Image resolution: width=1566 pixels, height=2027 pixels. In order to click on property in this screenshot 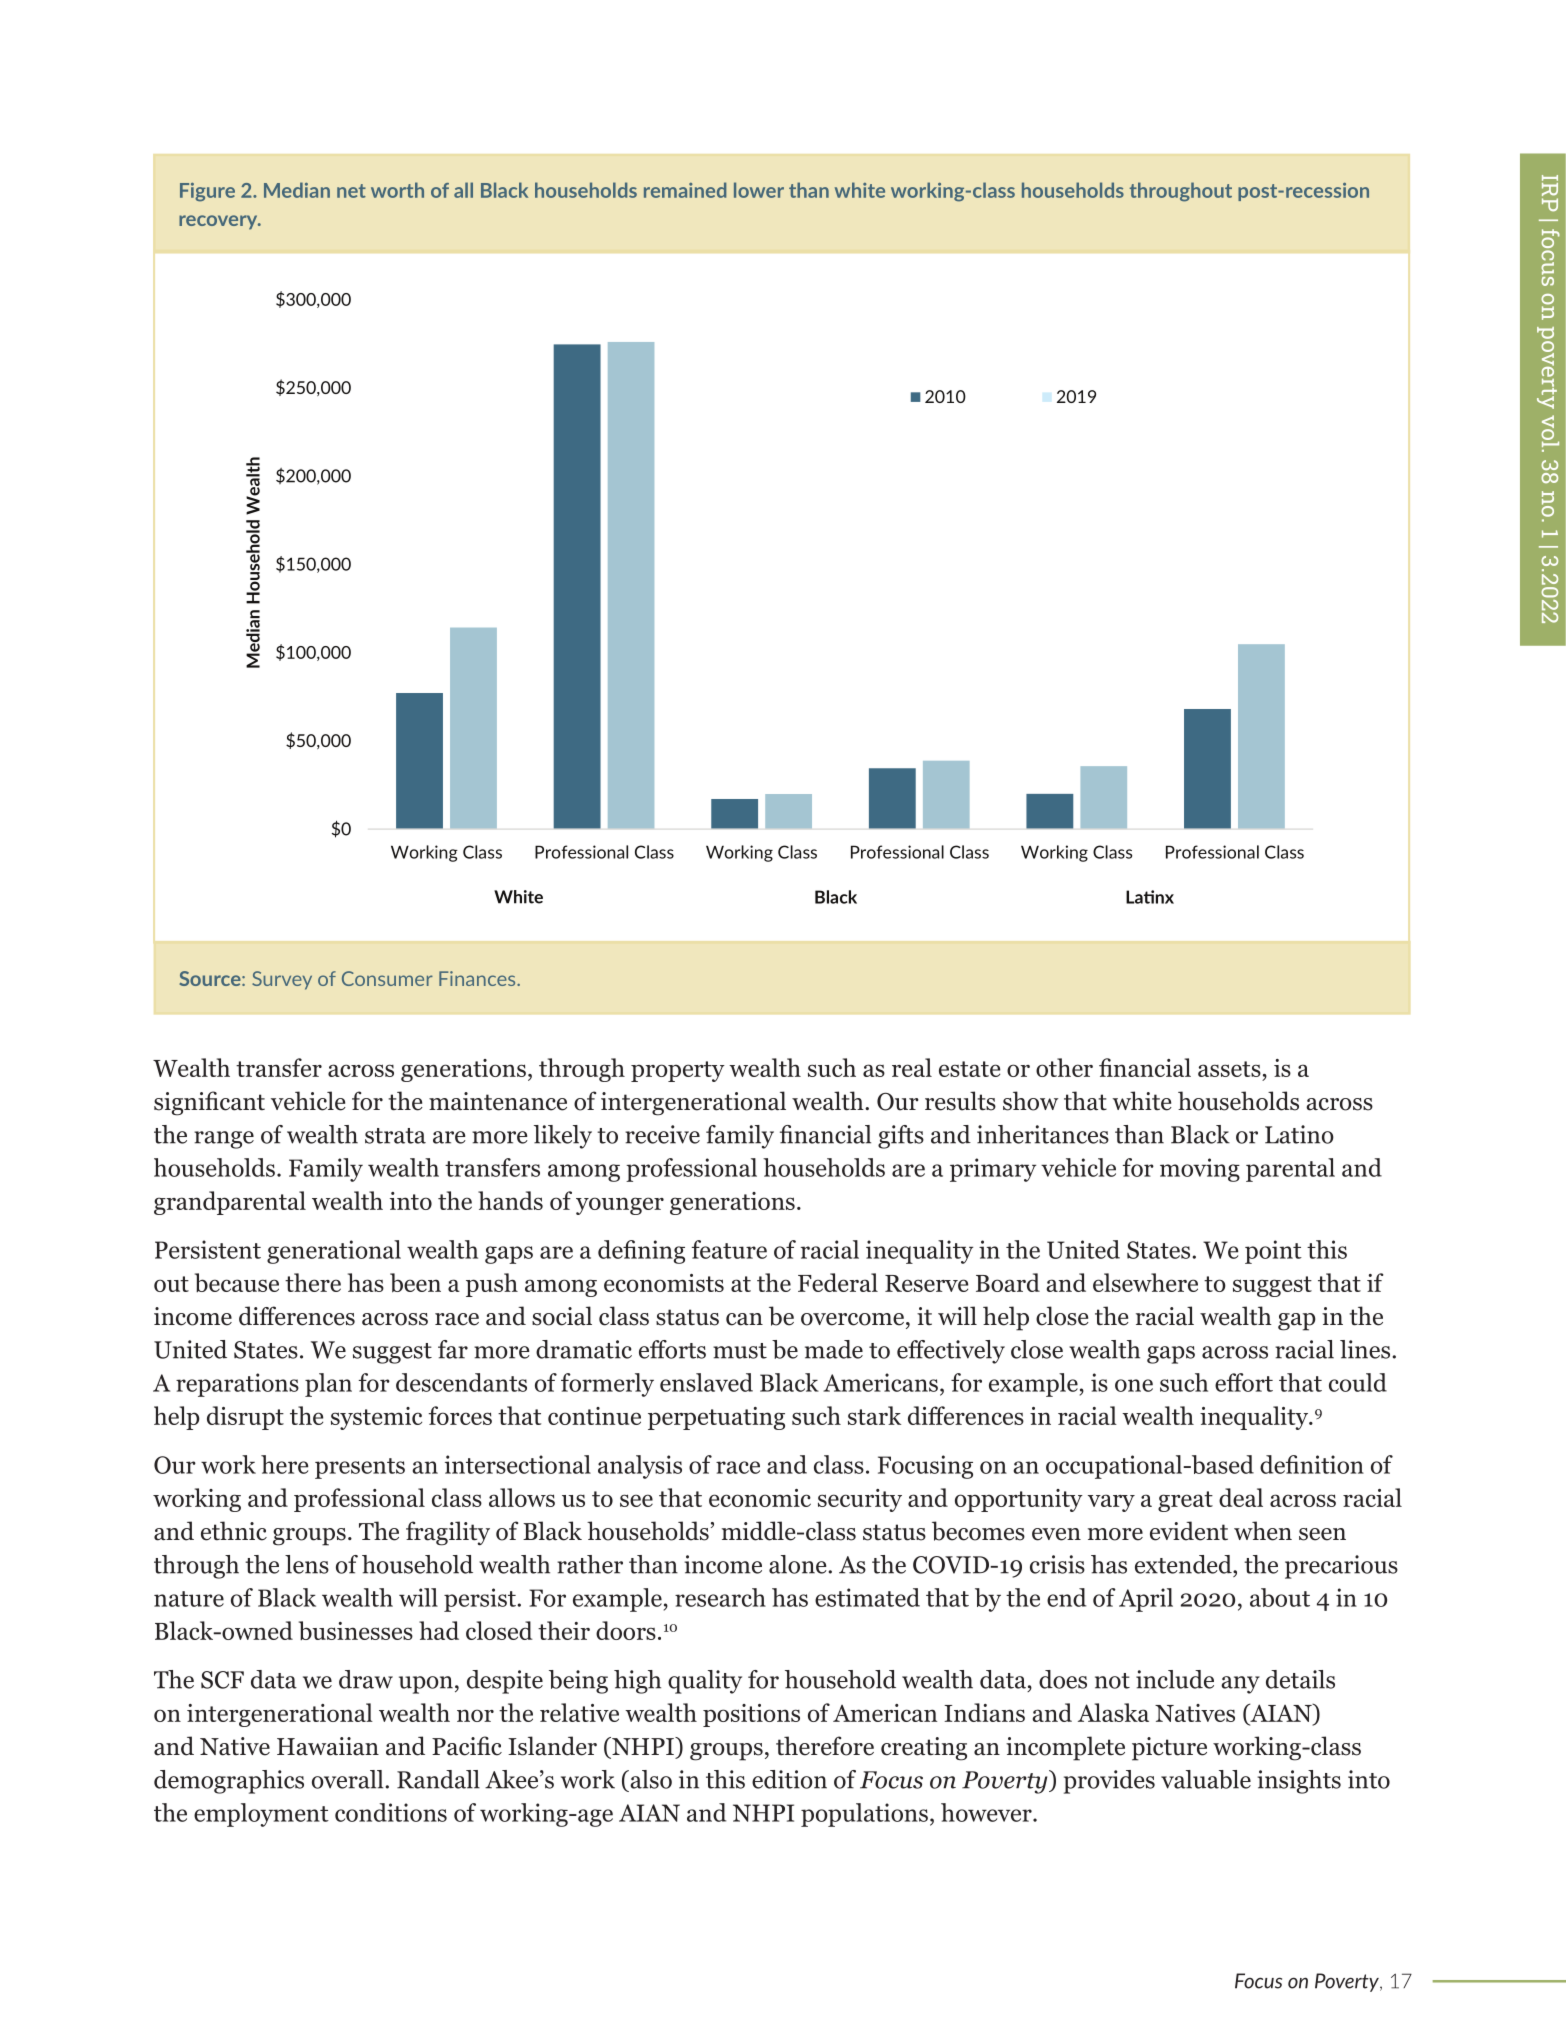, I will do `click(678, 1071)`.
